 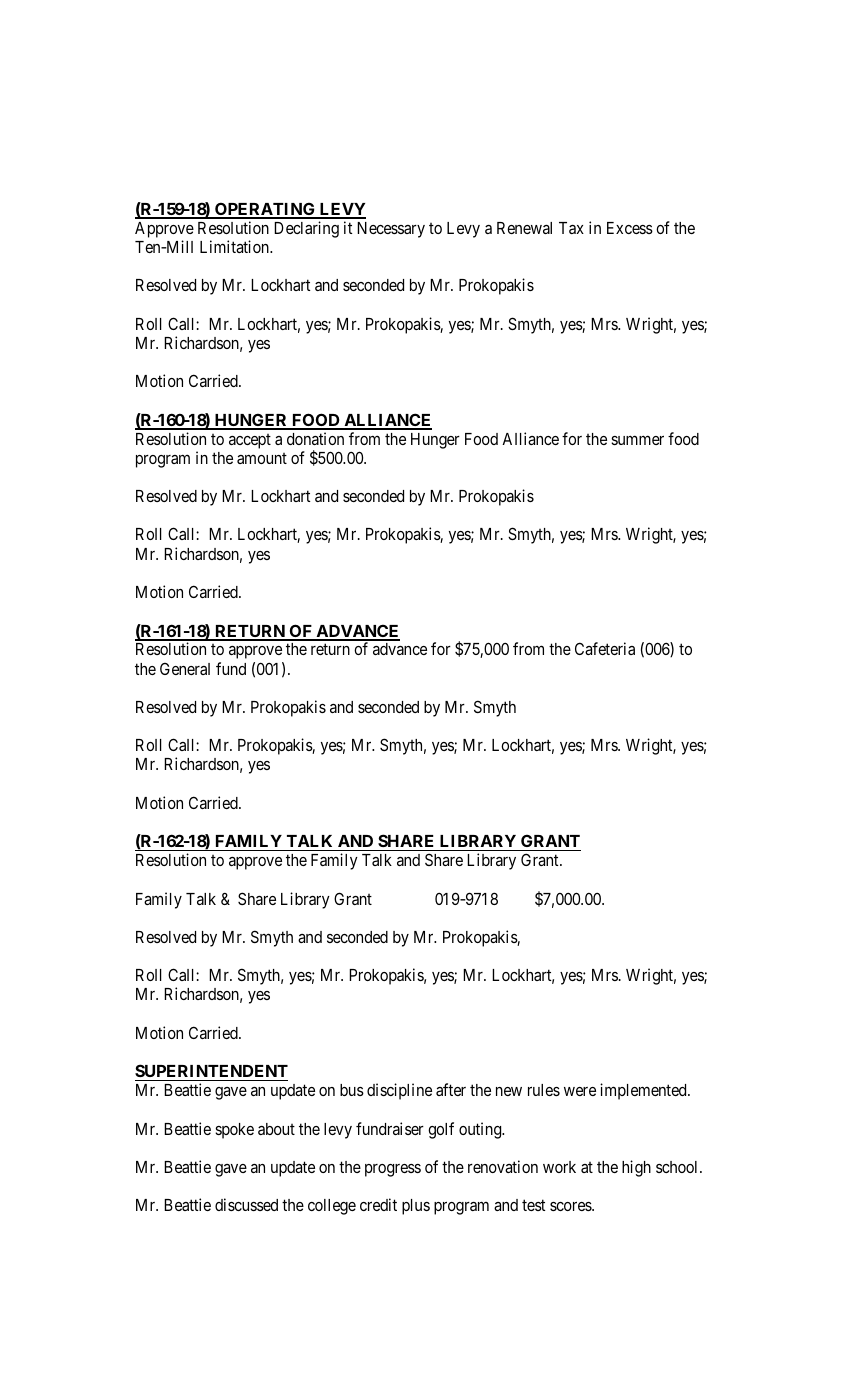 What do you see at coordinates (637, 440) in the image?
I see `summer` at bounding box center [637, 440].
